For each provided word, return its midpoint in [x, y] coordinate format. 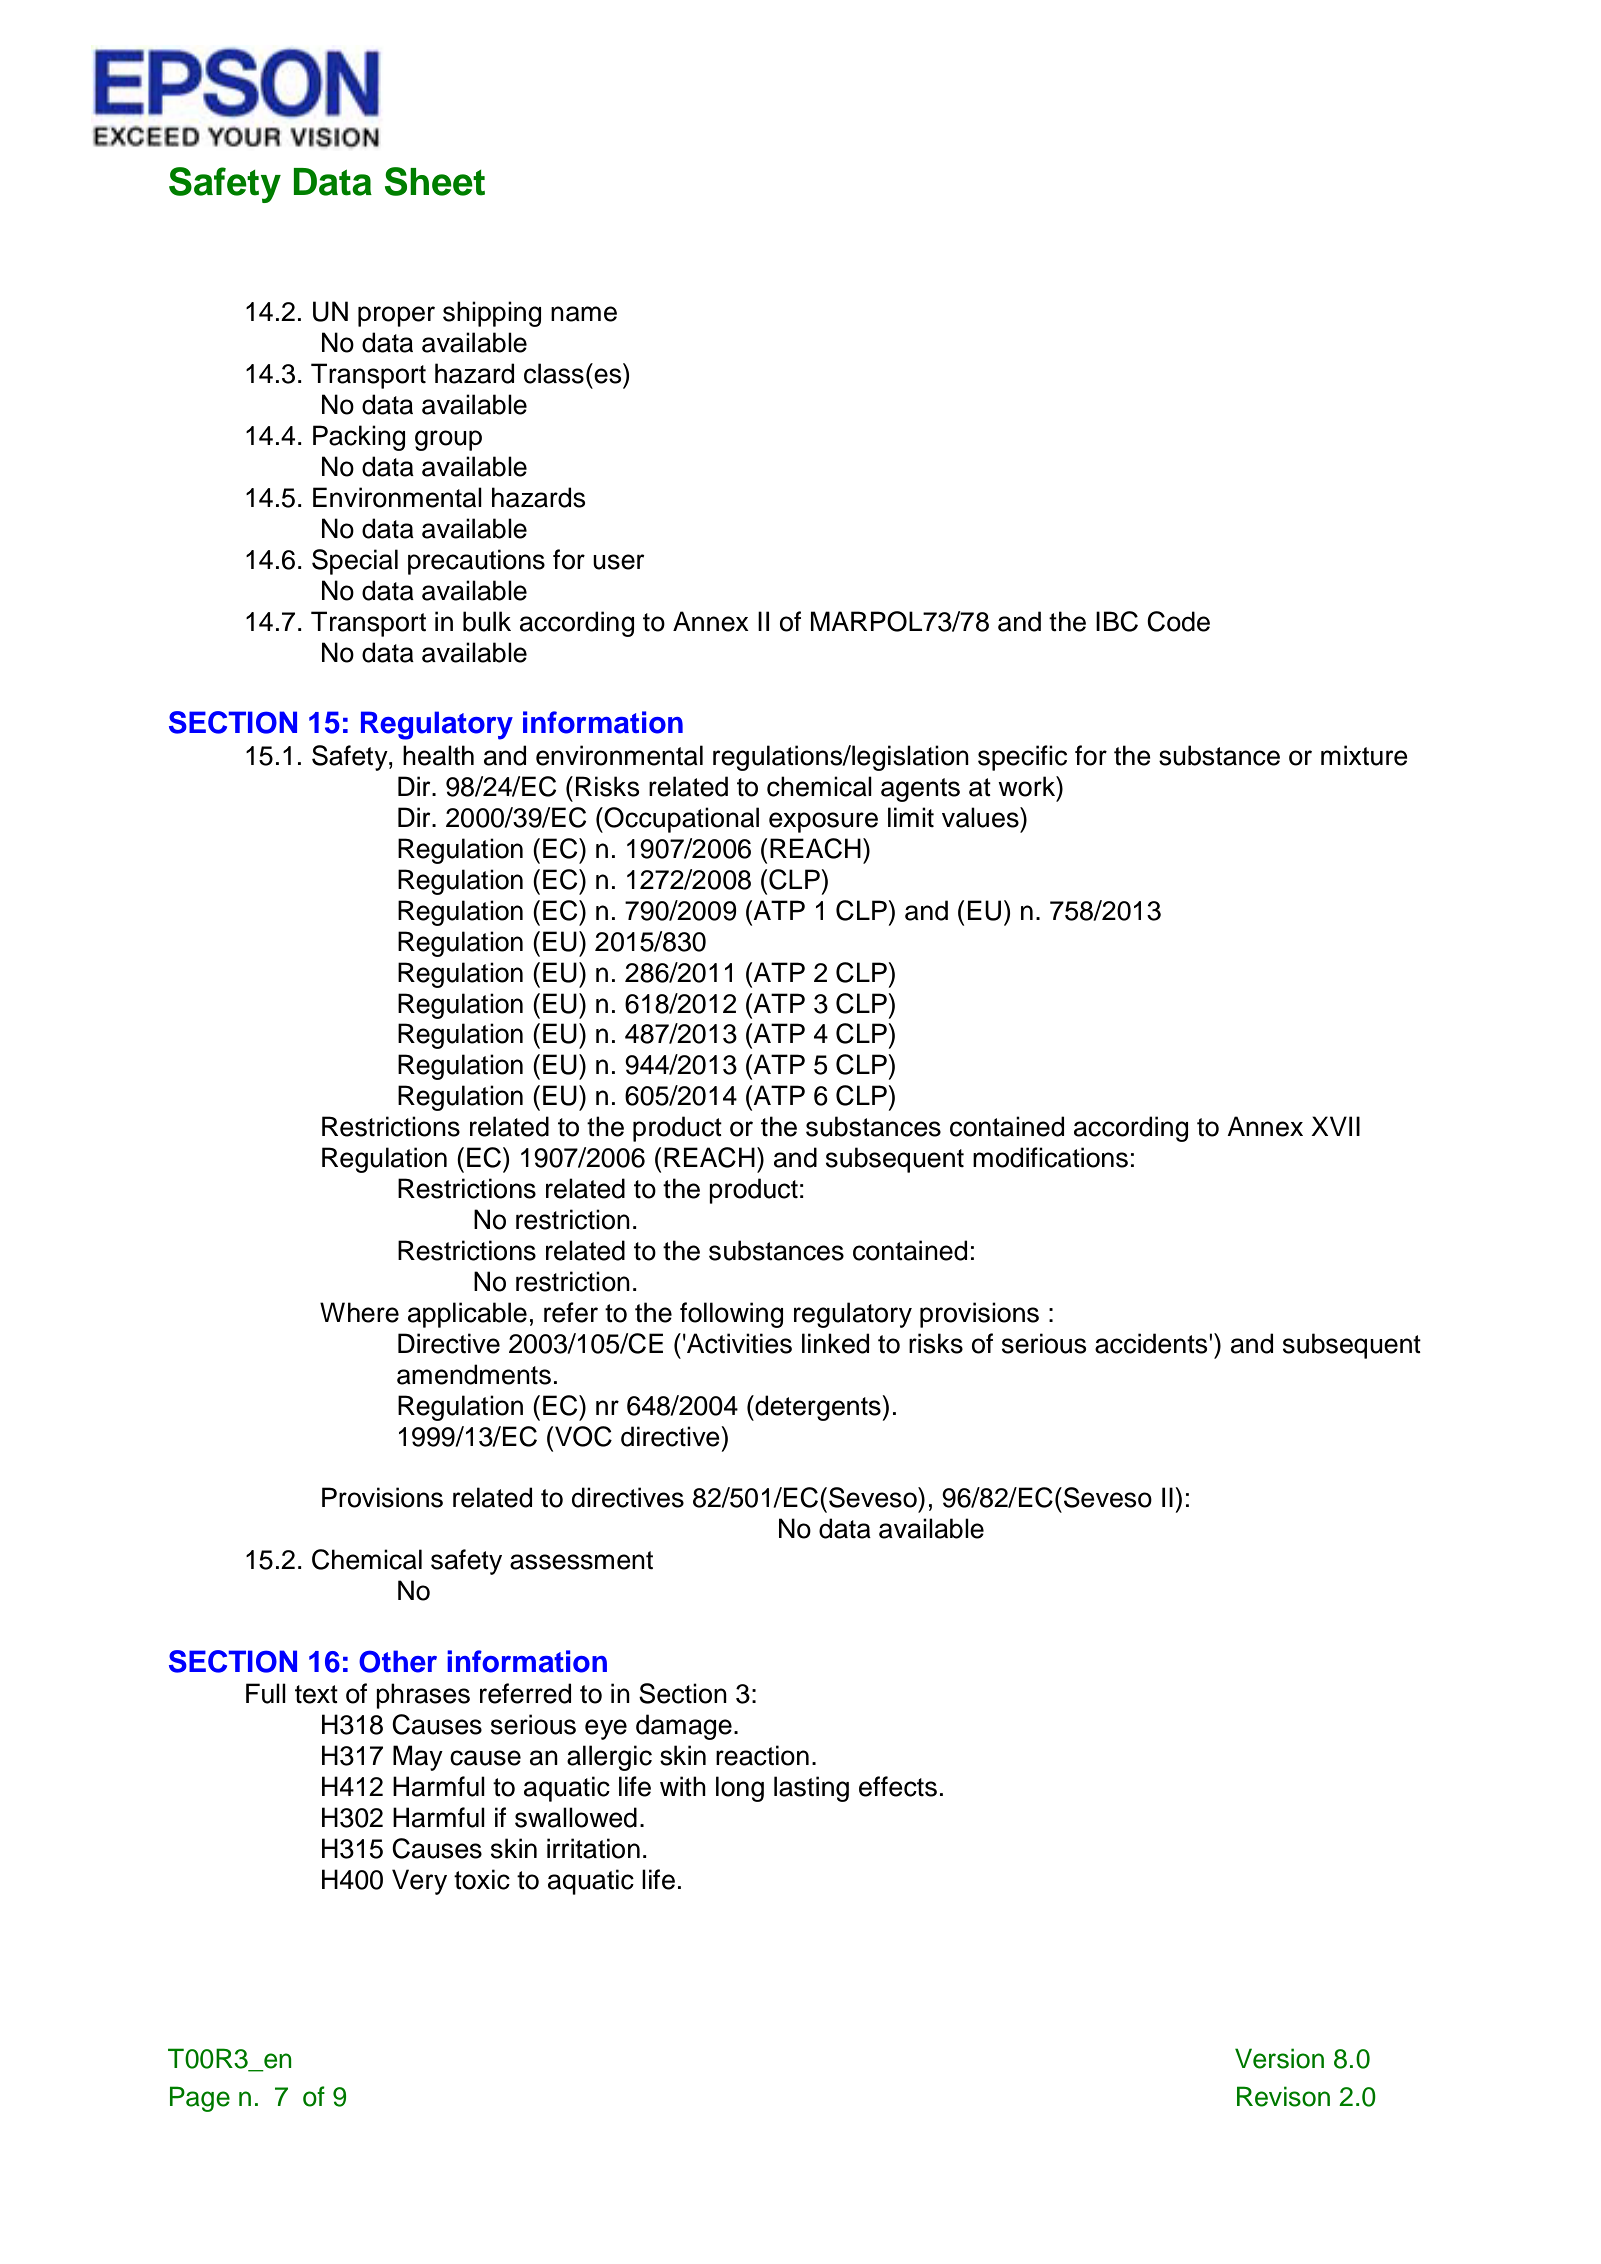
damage [684, 1727]
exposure [823, 822]
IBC [1117, 621]
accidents [1152, 1343]
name [584, 314]
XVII [1335, 1126]
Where [359, 1312]
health [438, 755]
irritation [593, 1848]
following [731, 1315]
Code [1178, 621]
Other [398, 1661]
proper [396, 316]
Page [200, 2099]
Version [1279, 2058]
